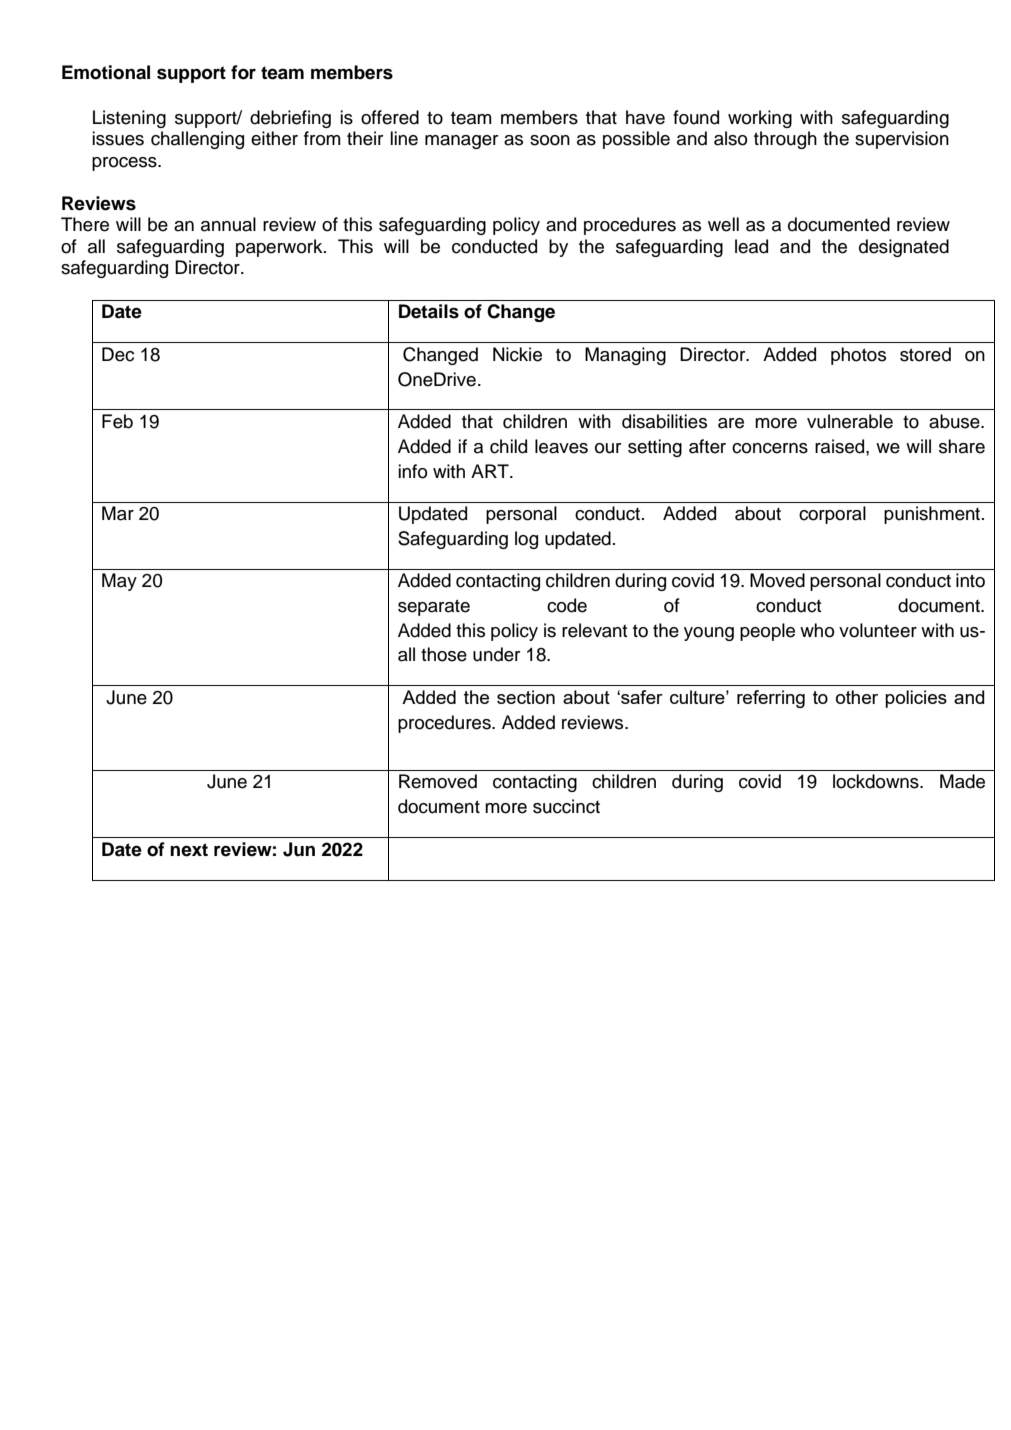 The height and width of the image is (1430, 1011). What do you see at coordinates (877, 781) in the image?
I see `lockdowns` at bounding box center [877, 781].
